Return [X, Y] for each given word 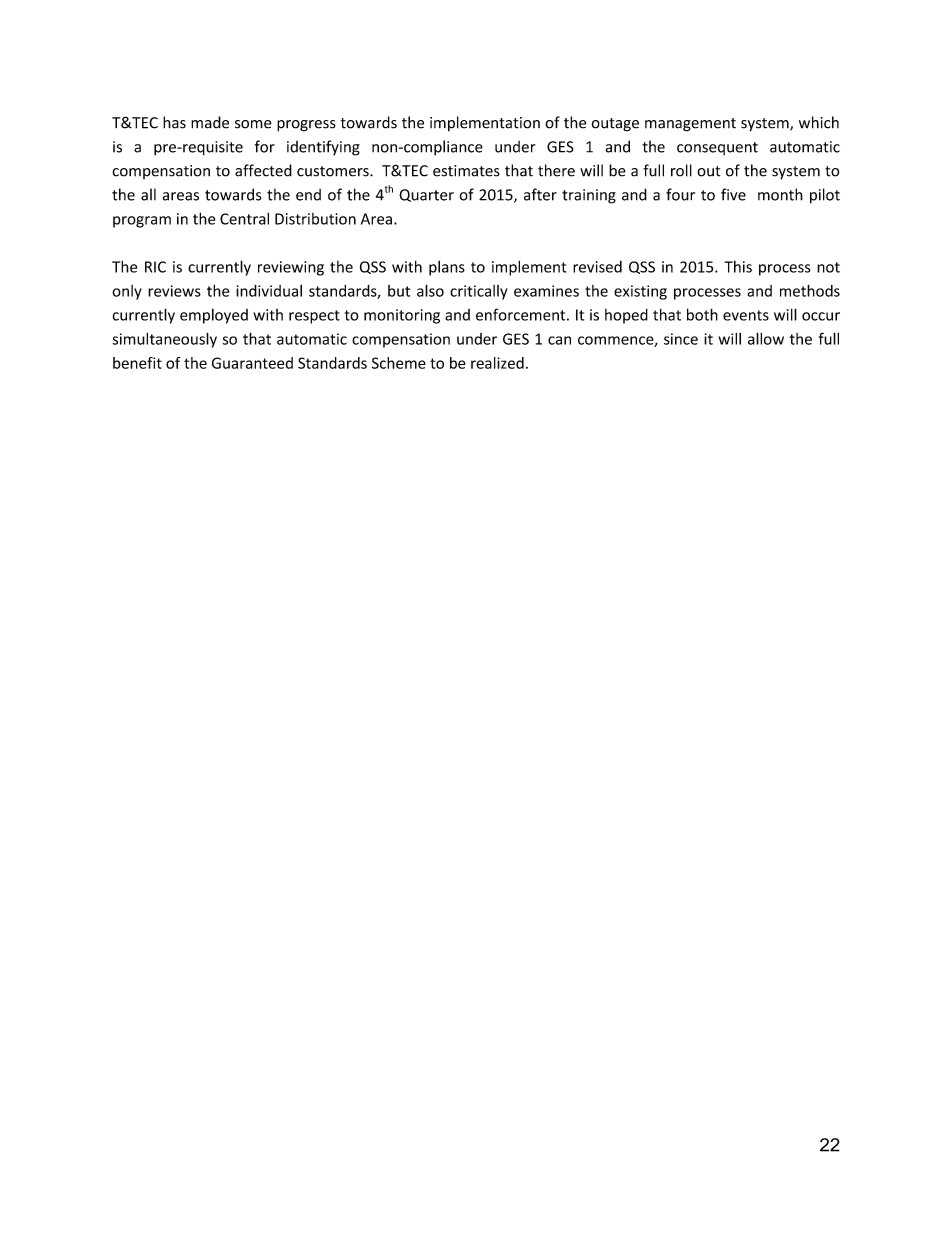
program [142, 222]
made [210, 122]
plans [447, 268]
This [738, 266]
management [690, 125]
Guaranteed [252, 363]
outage [615, 125]
